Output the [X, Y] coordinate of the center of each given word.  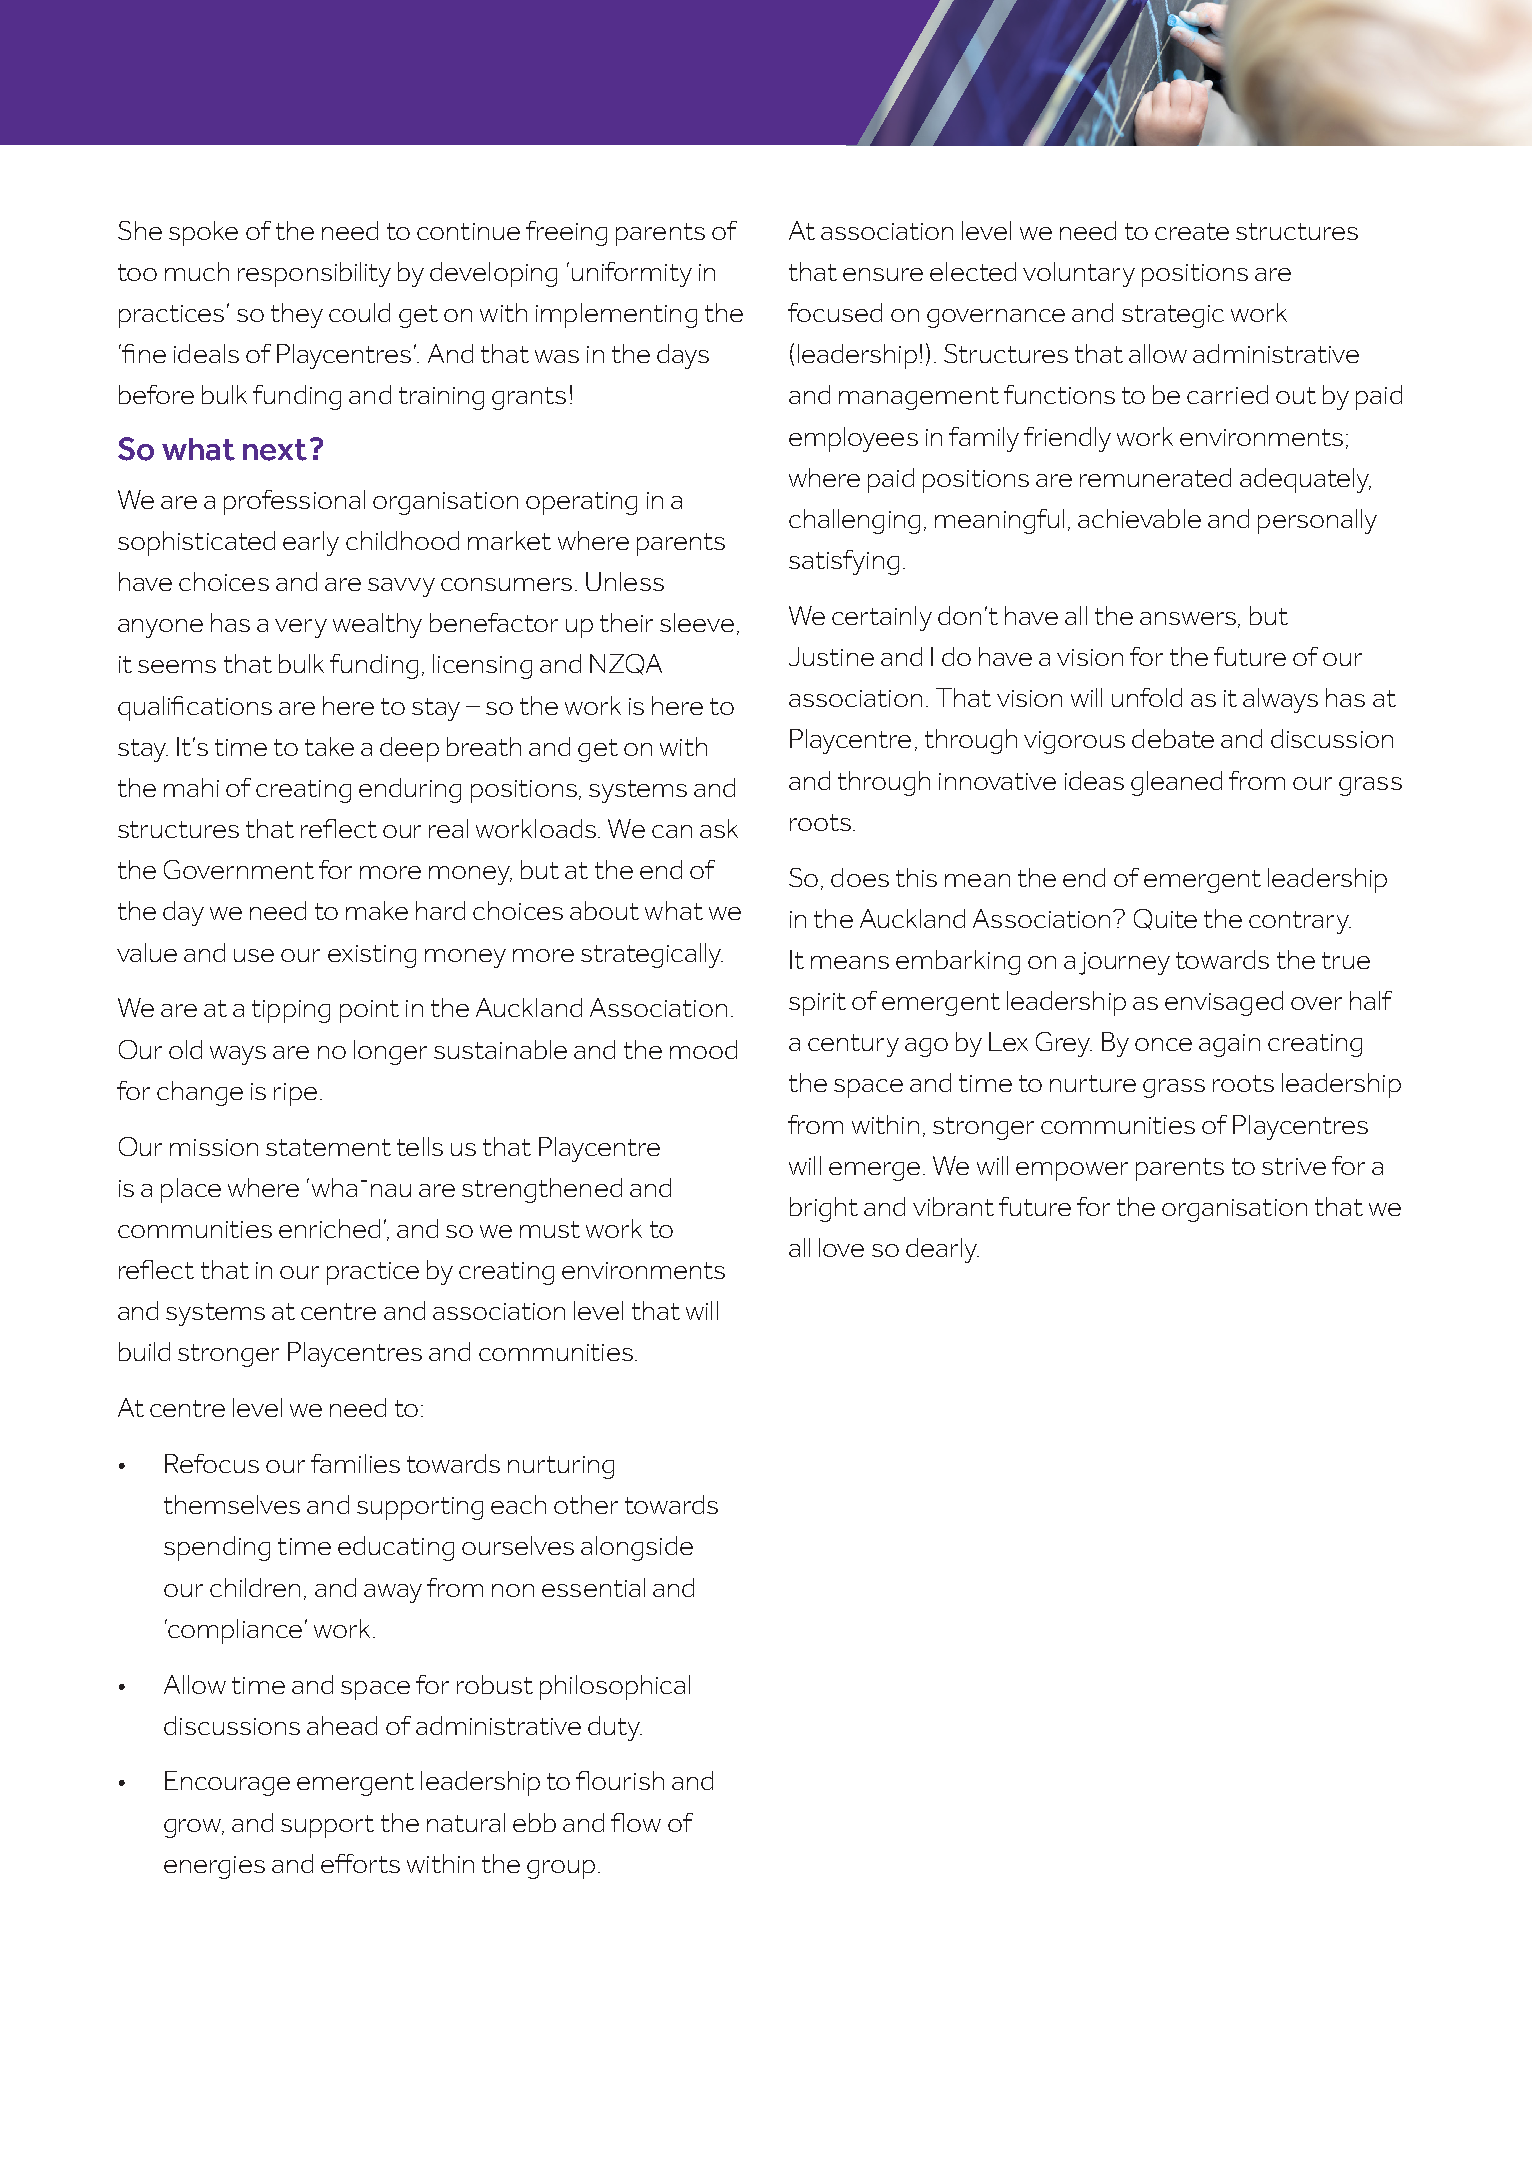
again [1229, 1045]
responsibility [314, 274]
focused [835, 312]
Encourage [227, 1783]
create [1192, 231]
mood [703, 1049]
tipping [291, 1011]
